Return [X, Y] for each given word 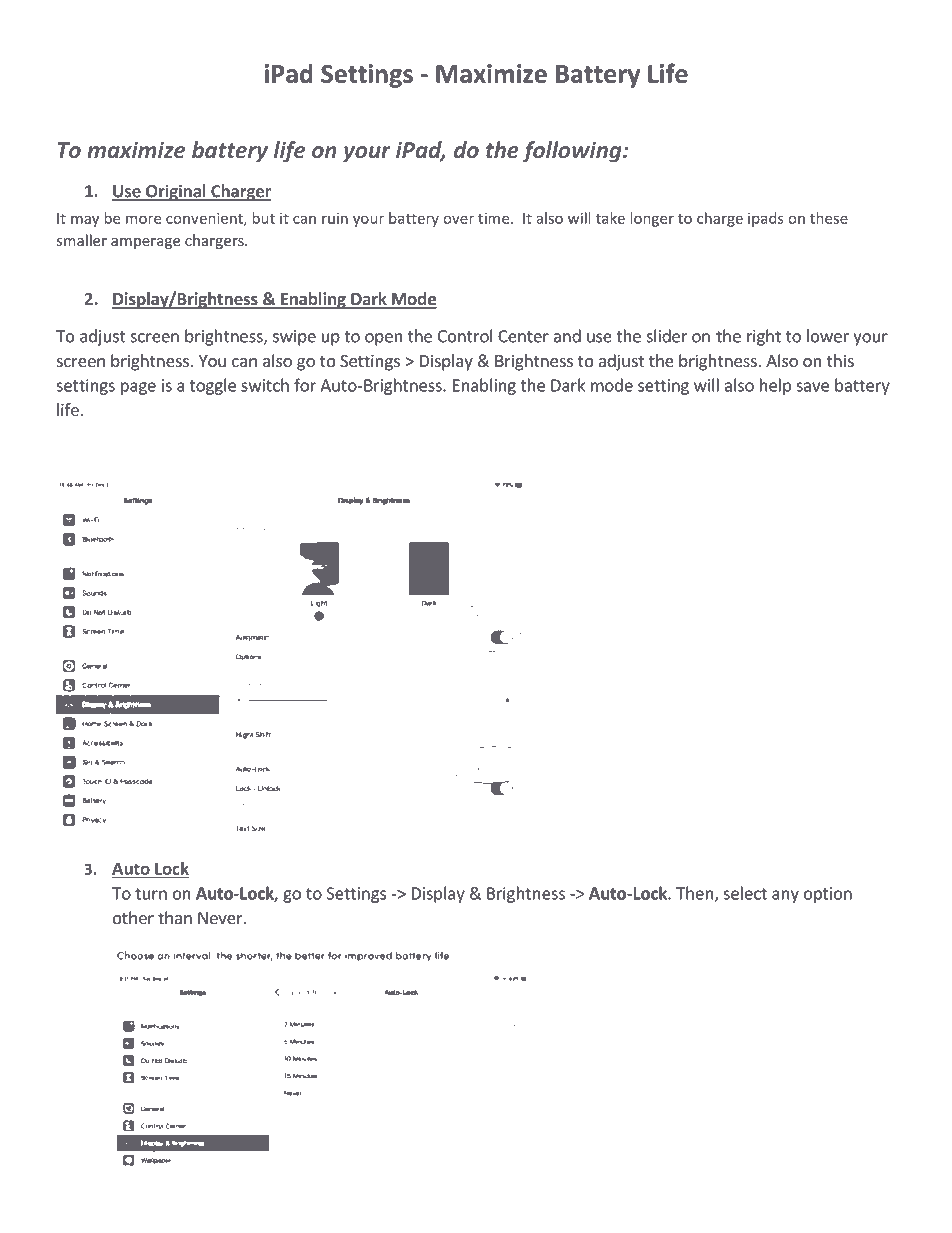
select [745, 893]
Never [221, 918]
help [775, 386]
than [175, 917]
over [458, 219]
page [138, 388]
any [785, 896]
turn [151, 894]
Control [465, 336]
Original [176, 192]
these [829, 218]
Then [694, 893]
